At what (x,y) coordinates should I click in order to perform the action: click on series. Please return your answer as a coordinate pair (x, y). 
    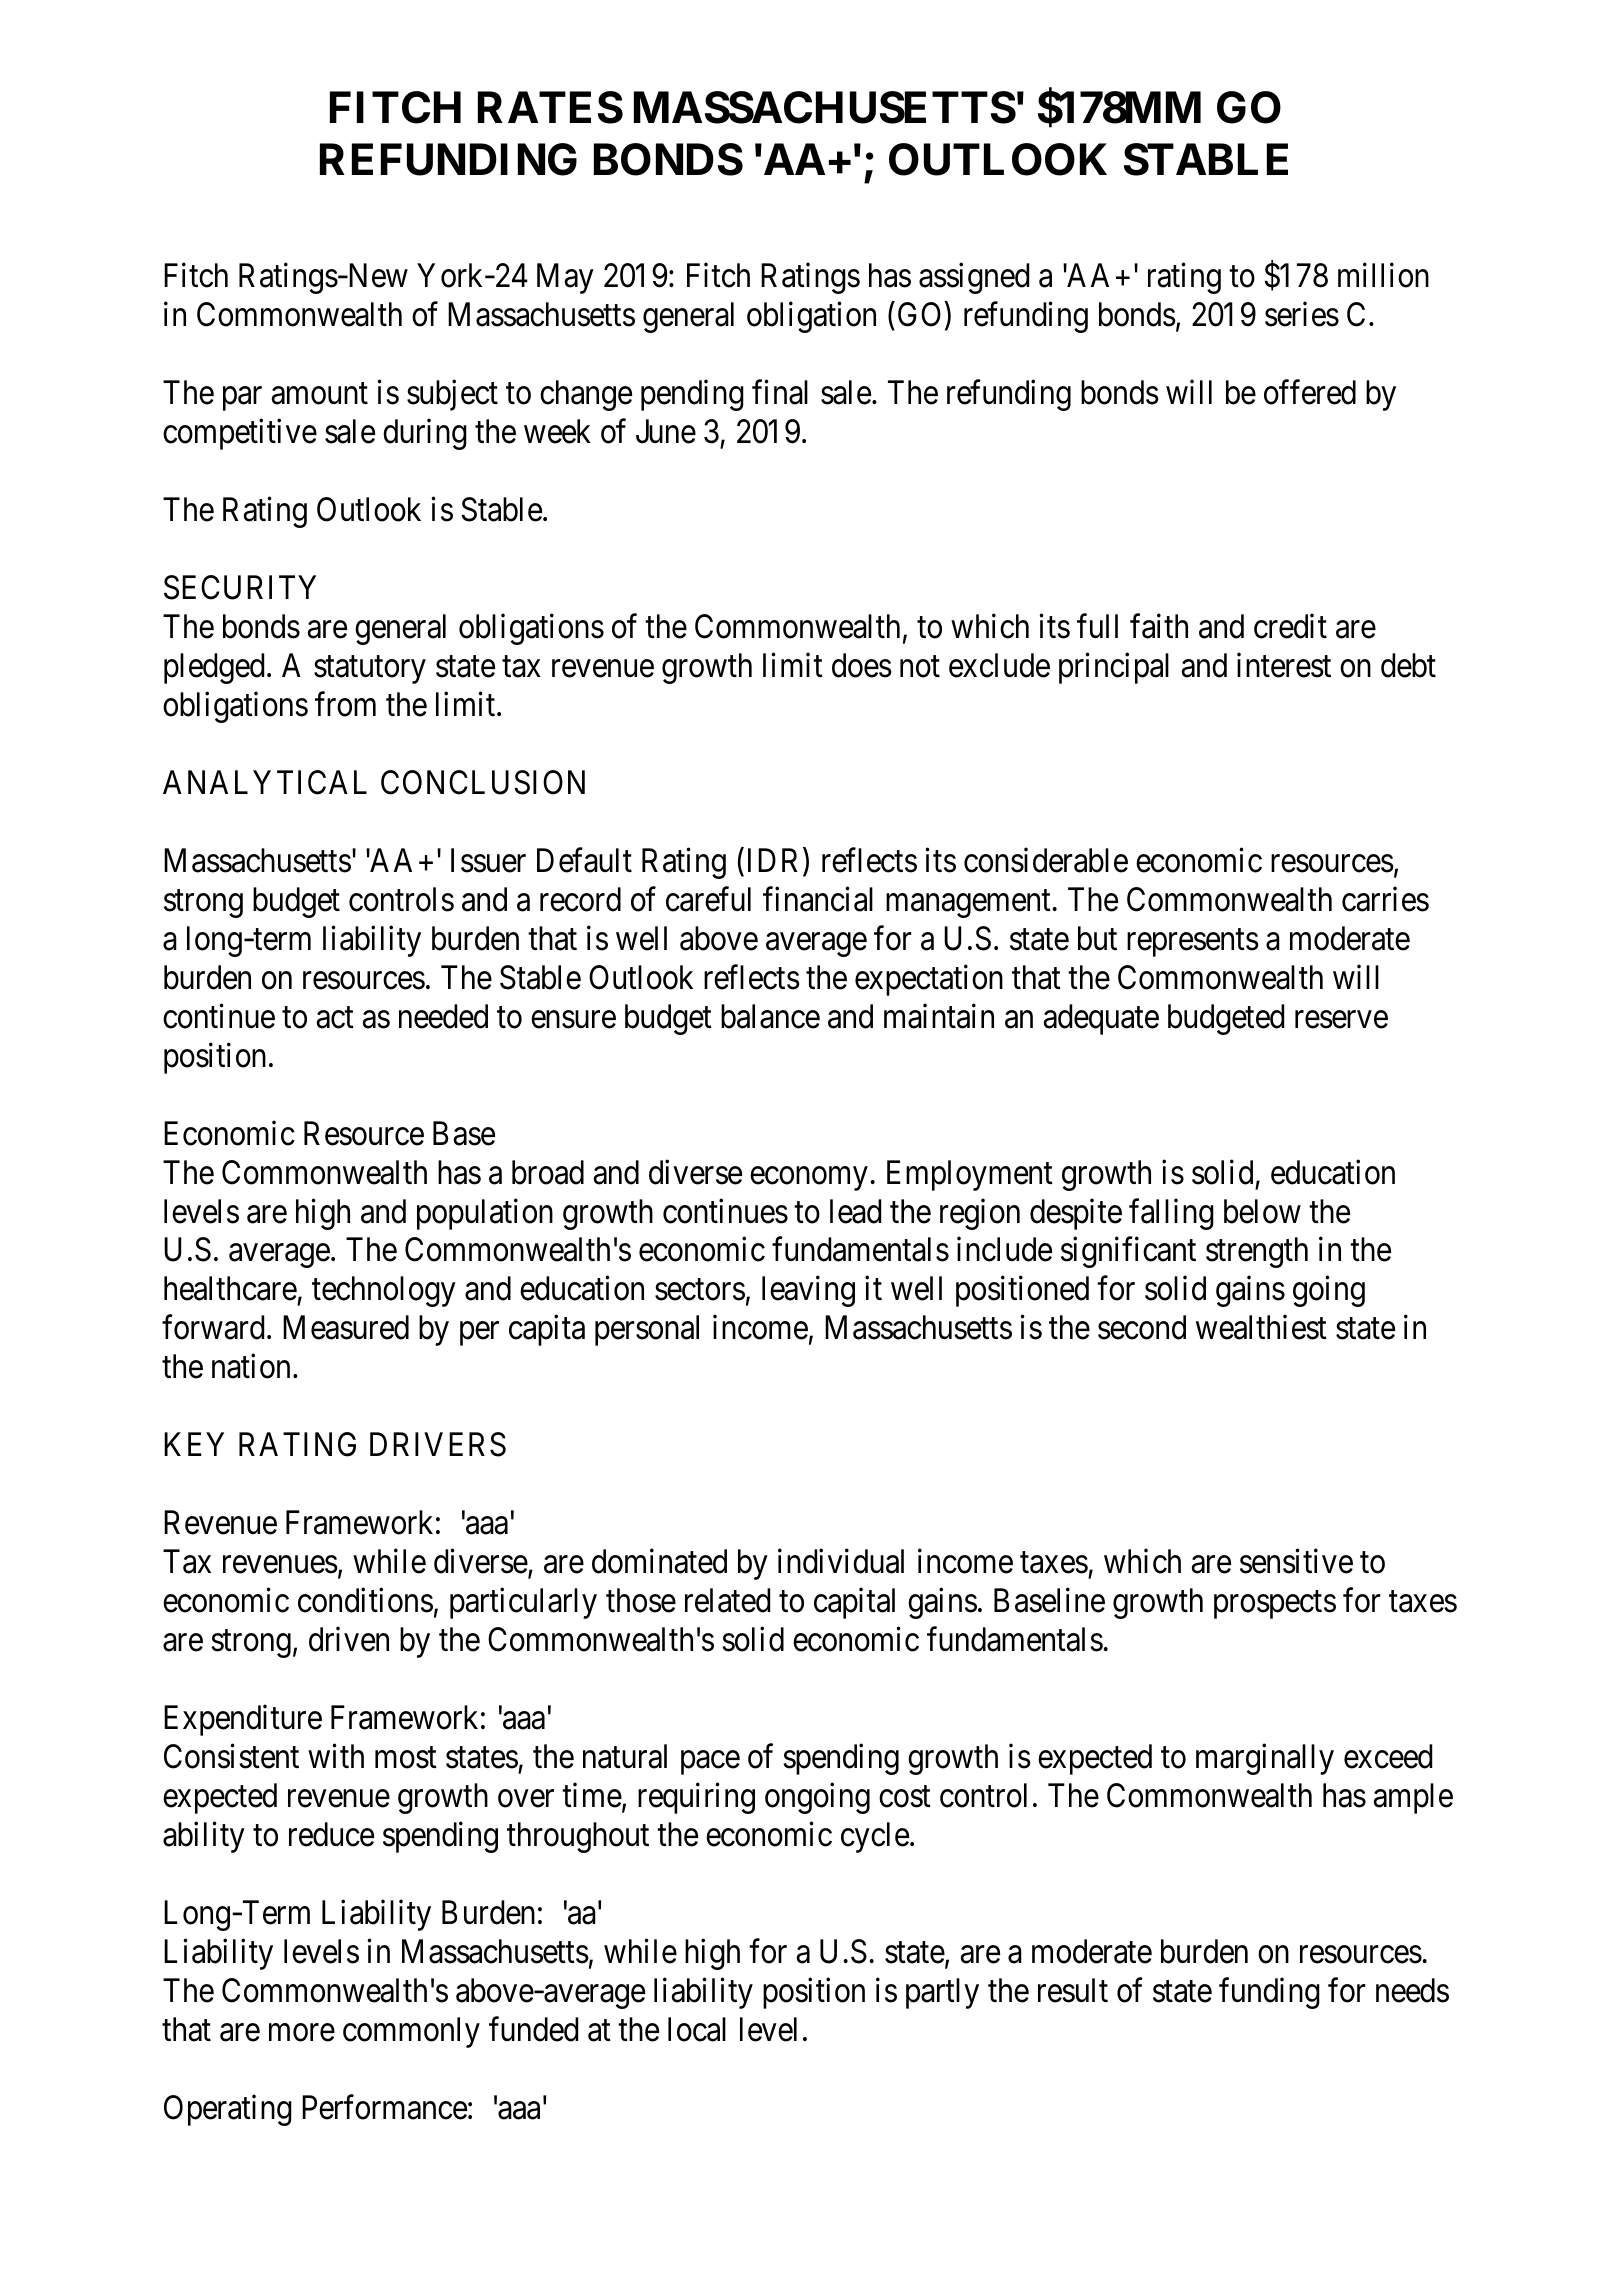
    Looking at the image, I should click on (1302, 314).
